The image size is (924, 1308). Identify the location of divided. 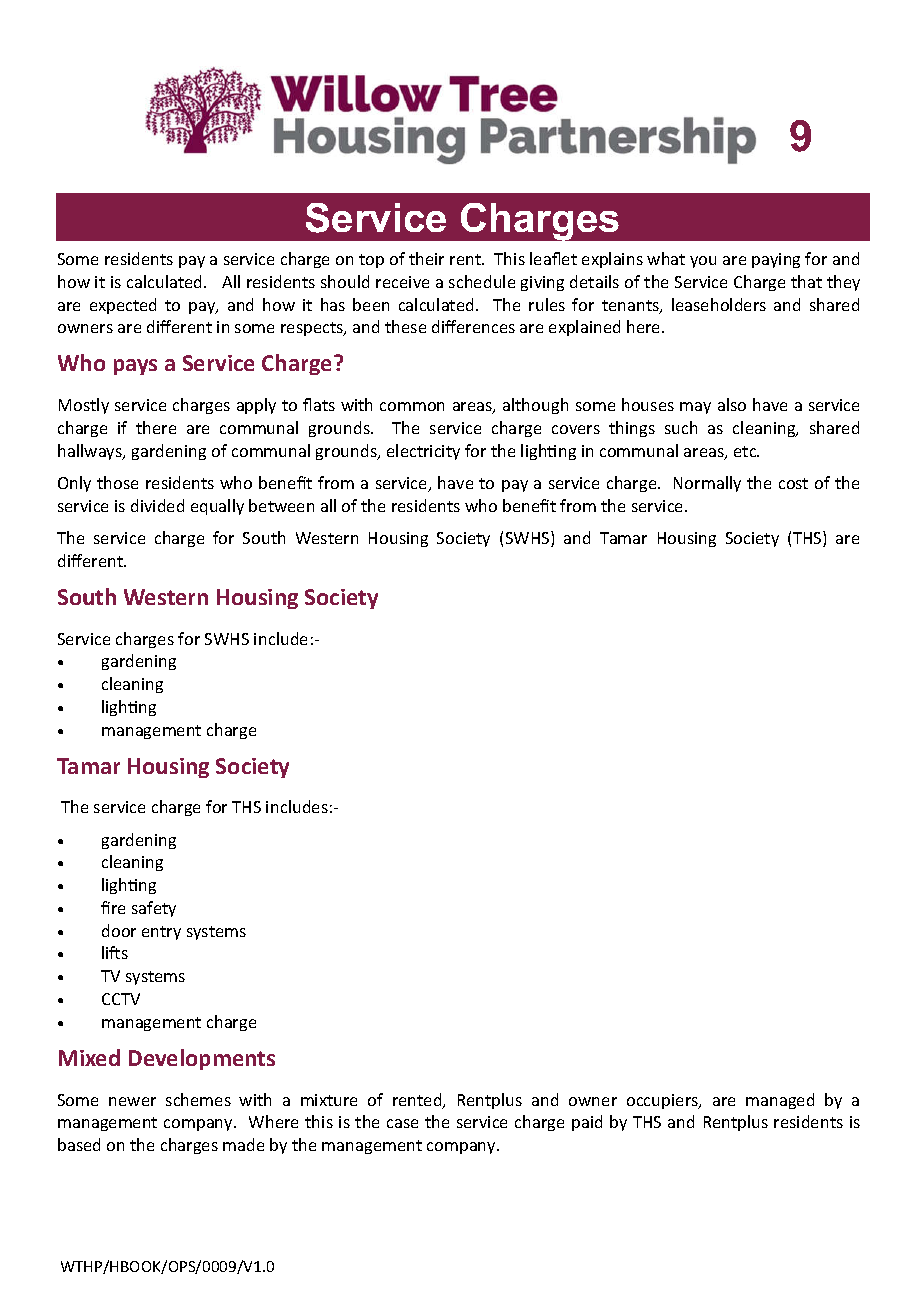
(157, 505).
